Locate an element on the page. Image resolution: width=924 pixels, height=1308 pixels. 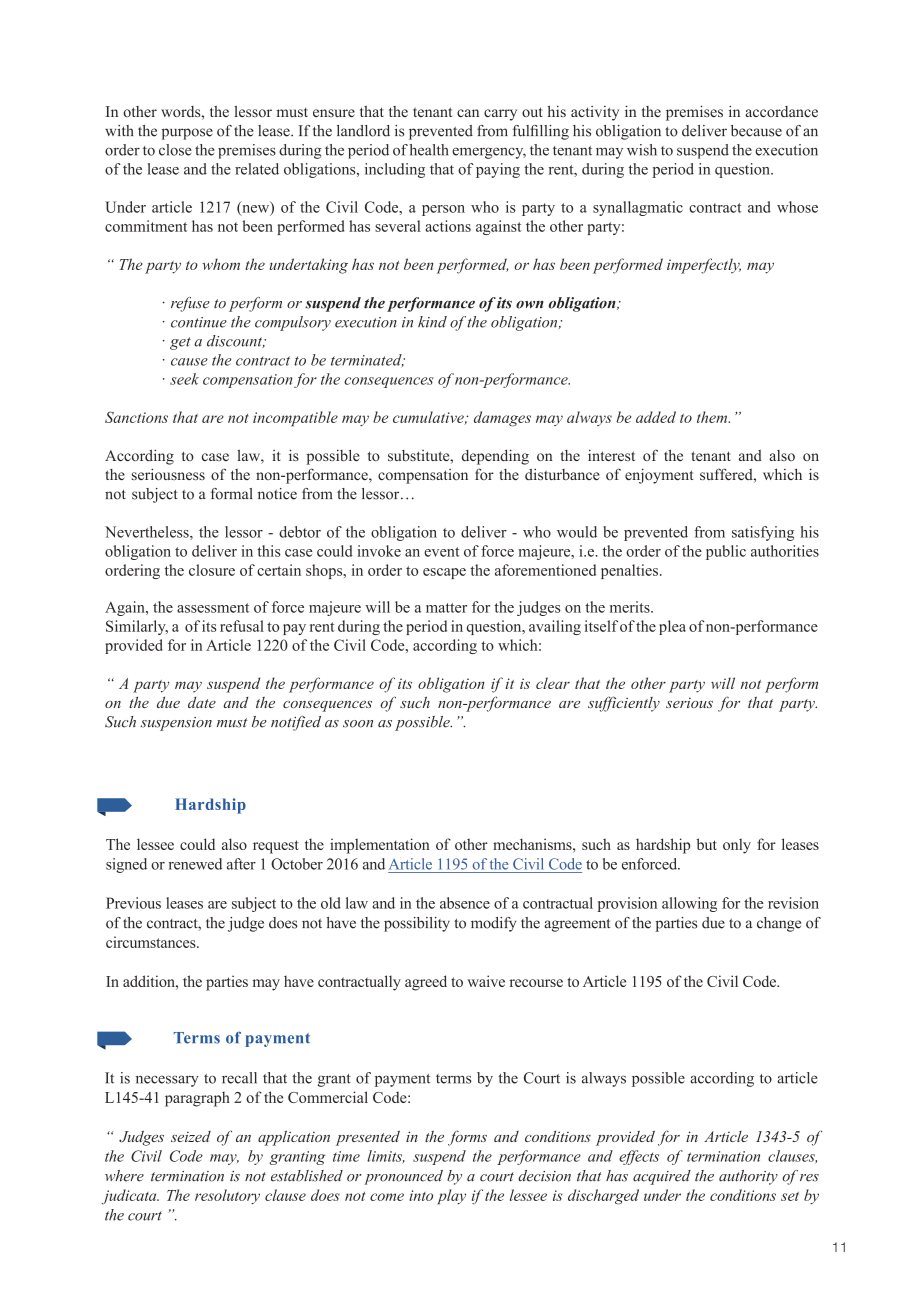
escape is located at coordinates (444, 573).
